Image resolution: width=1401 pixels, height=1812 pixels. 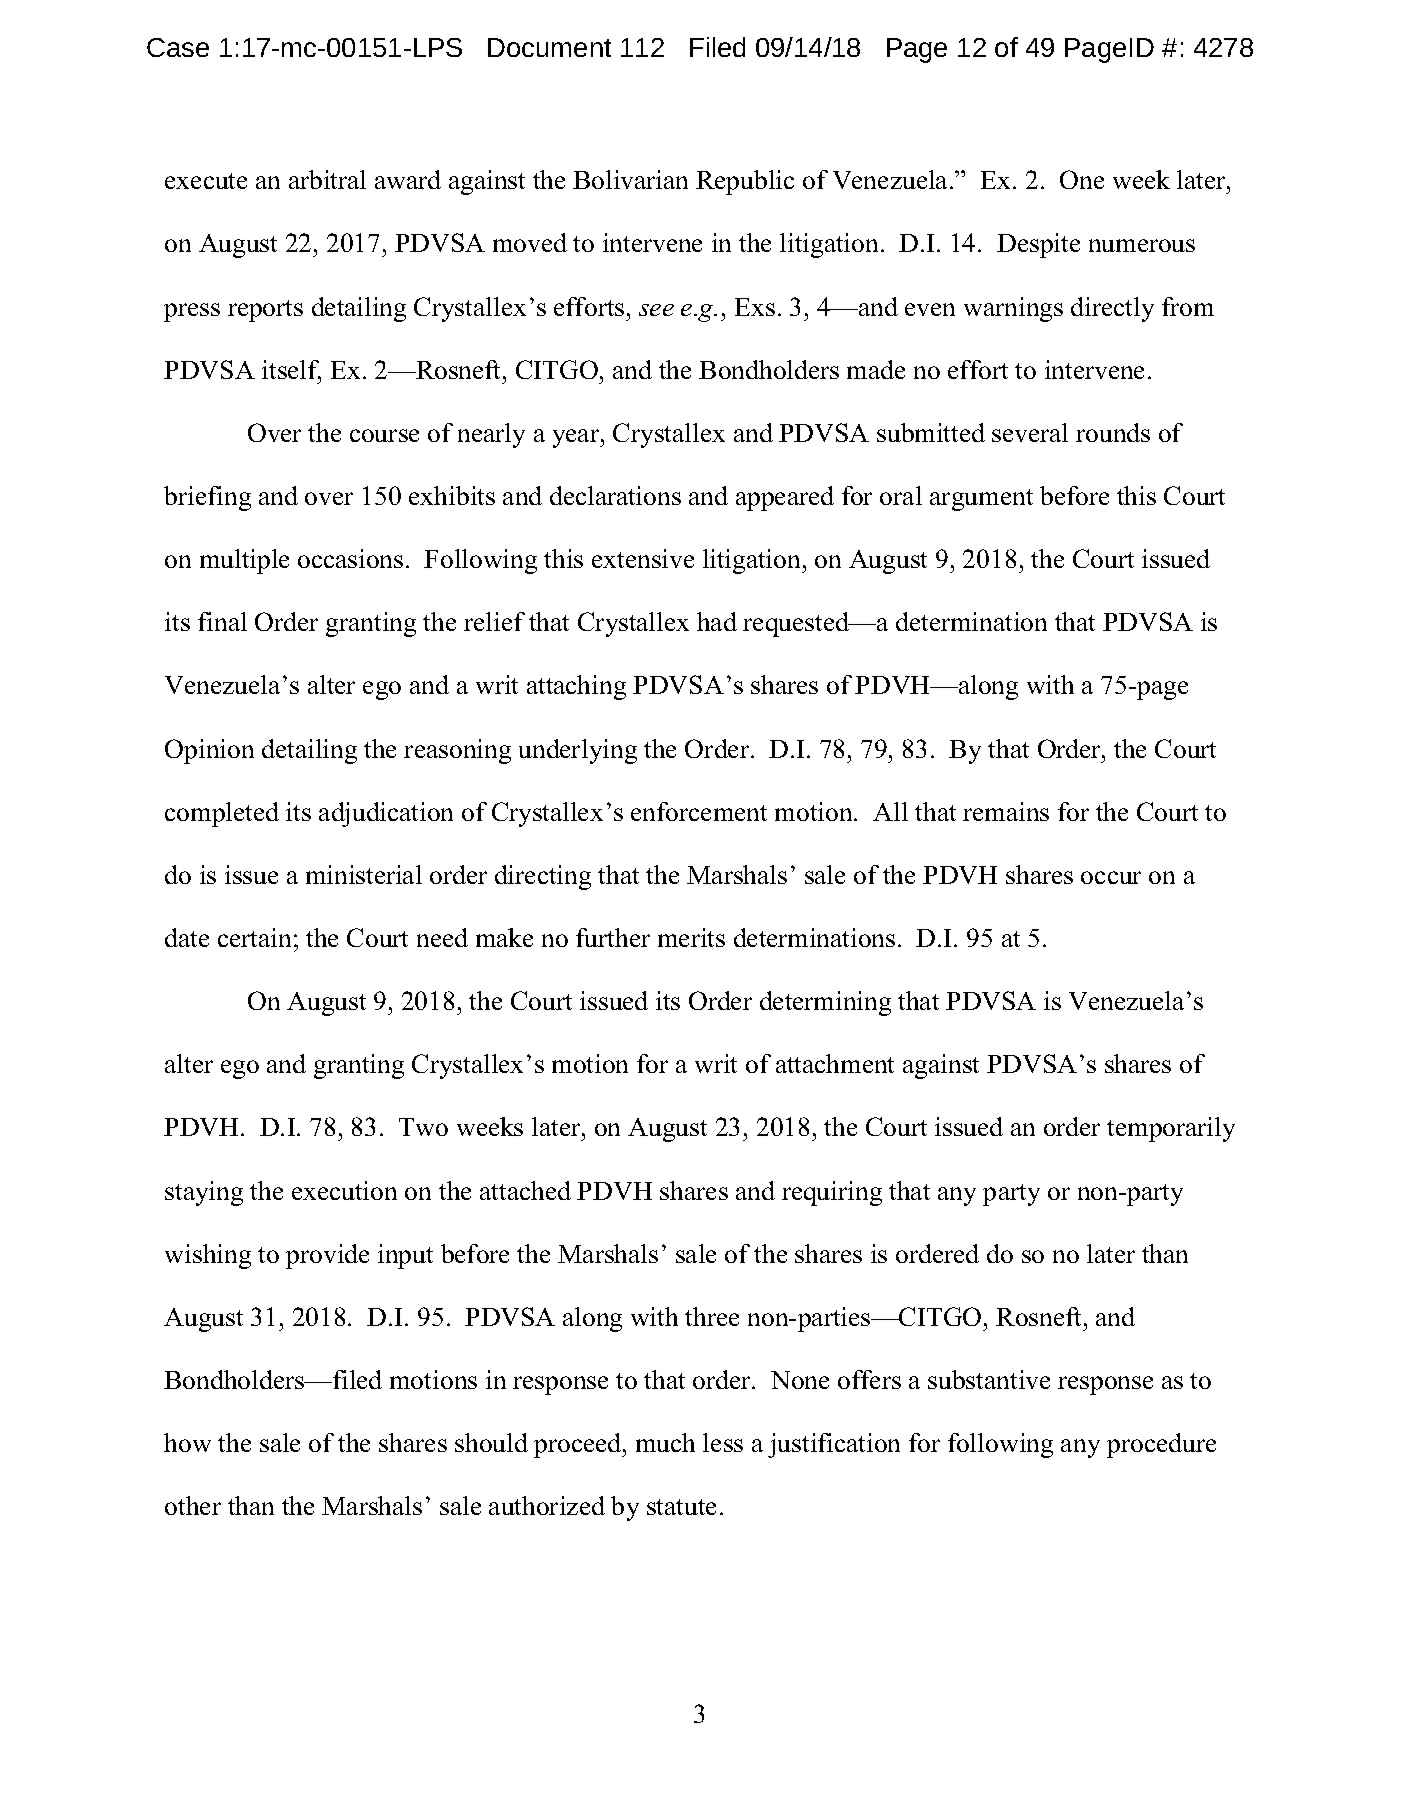 What do you see at coordinates (1006, 811) in the image?
I see `remains` at bounding box center [1006, 811].
